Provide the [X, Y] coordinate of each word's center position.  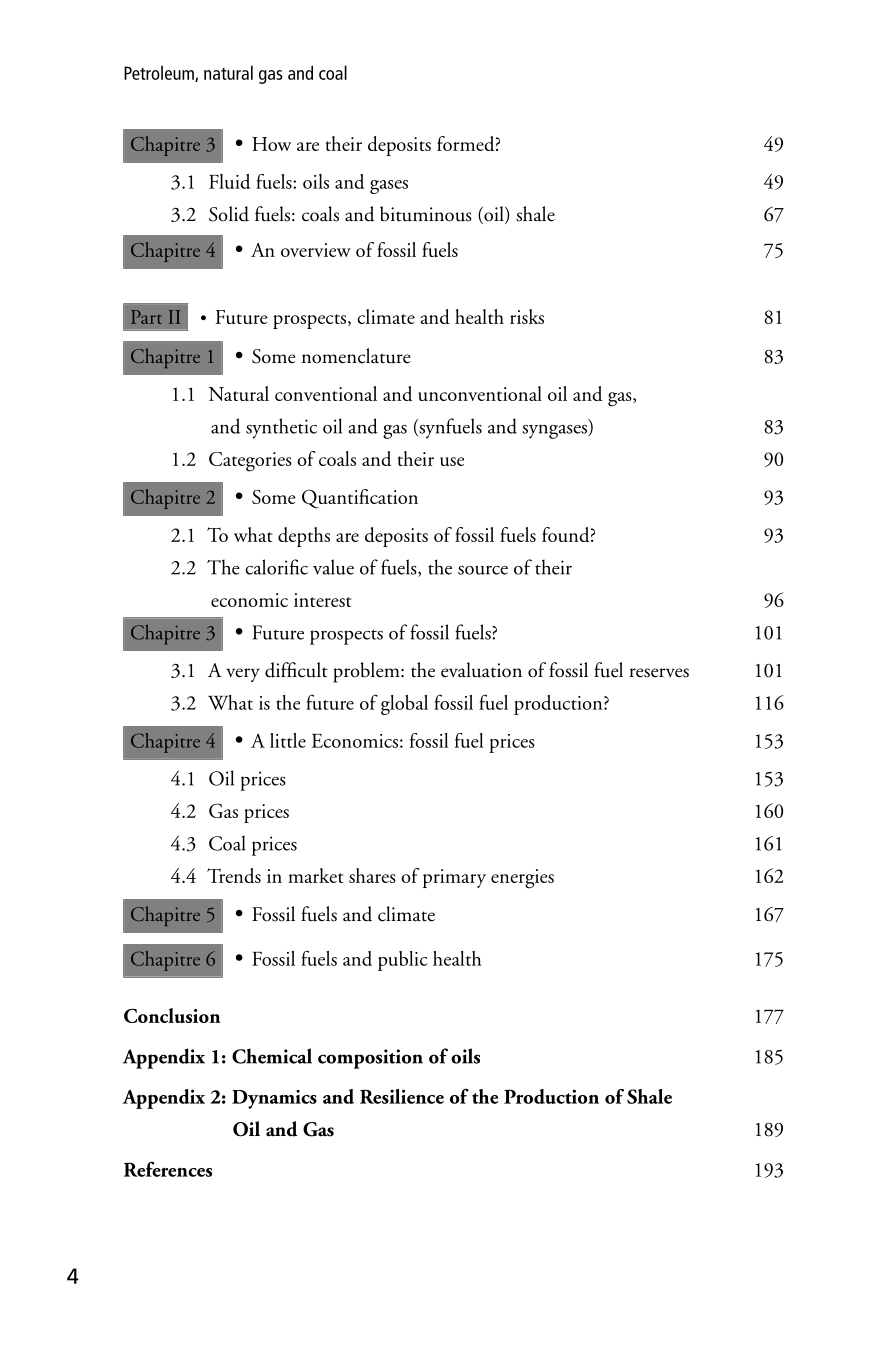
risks [527, 316]
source [483, 570]
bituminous [426, 214]
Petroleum [160, 73]
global [404, 705]
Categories [250, 462]
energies [522, 879]
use [452, 461]
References [168, 1169]
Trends [234, 875]
